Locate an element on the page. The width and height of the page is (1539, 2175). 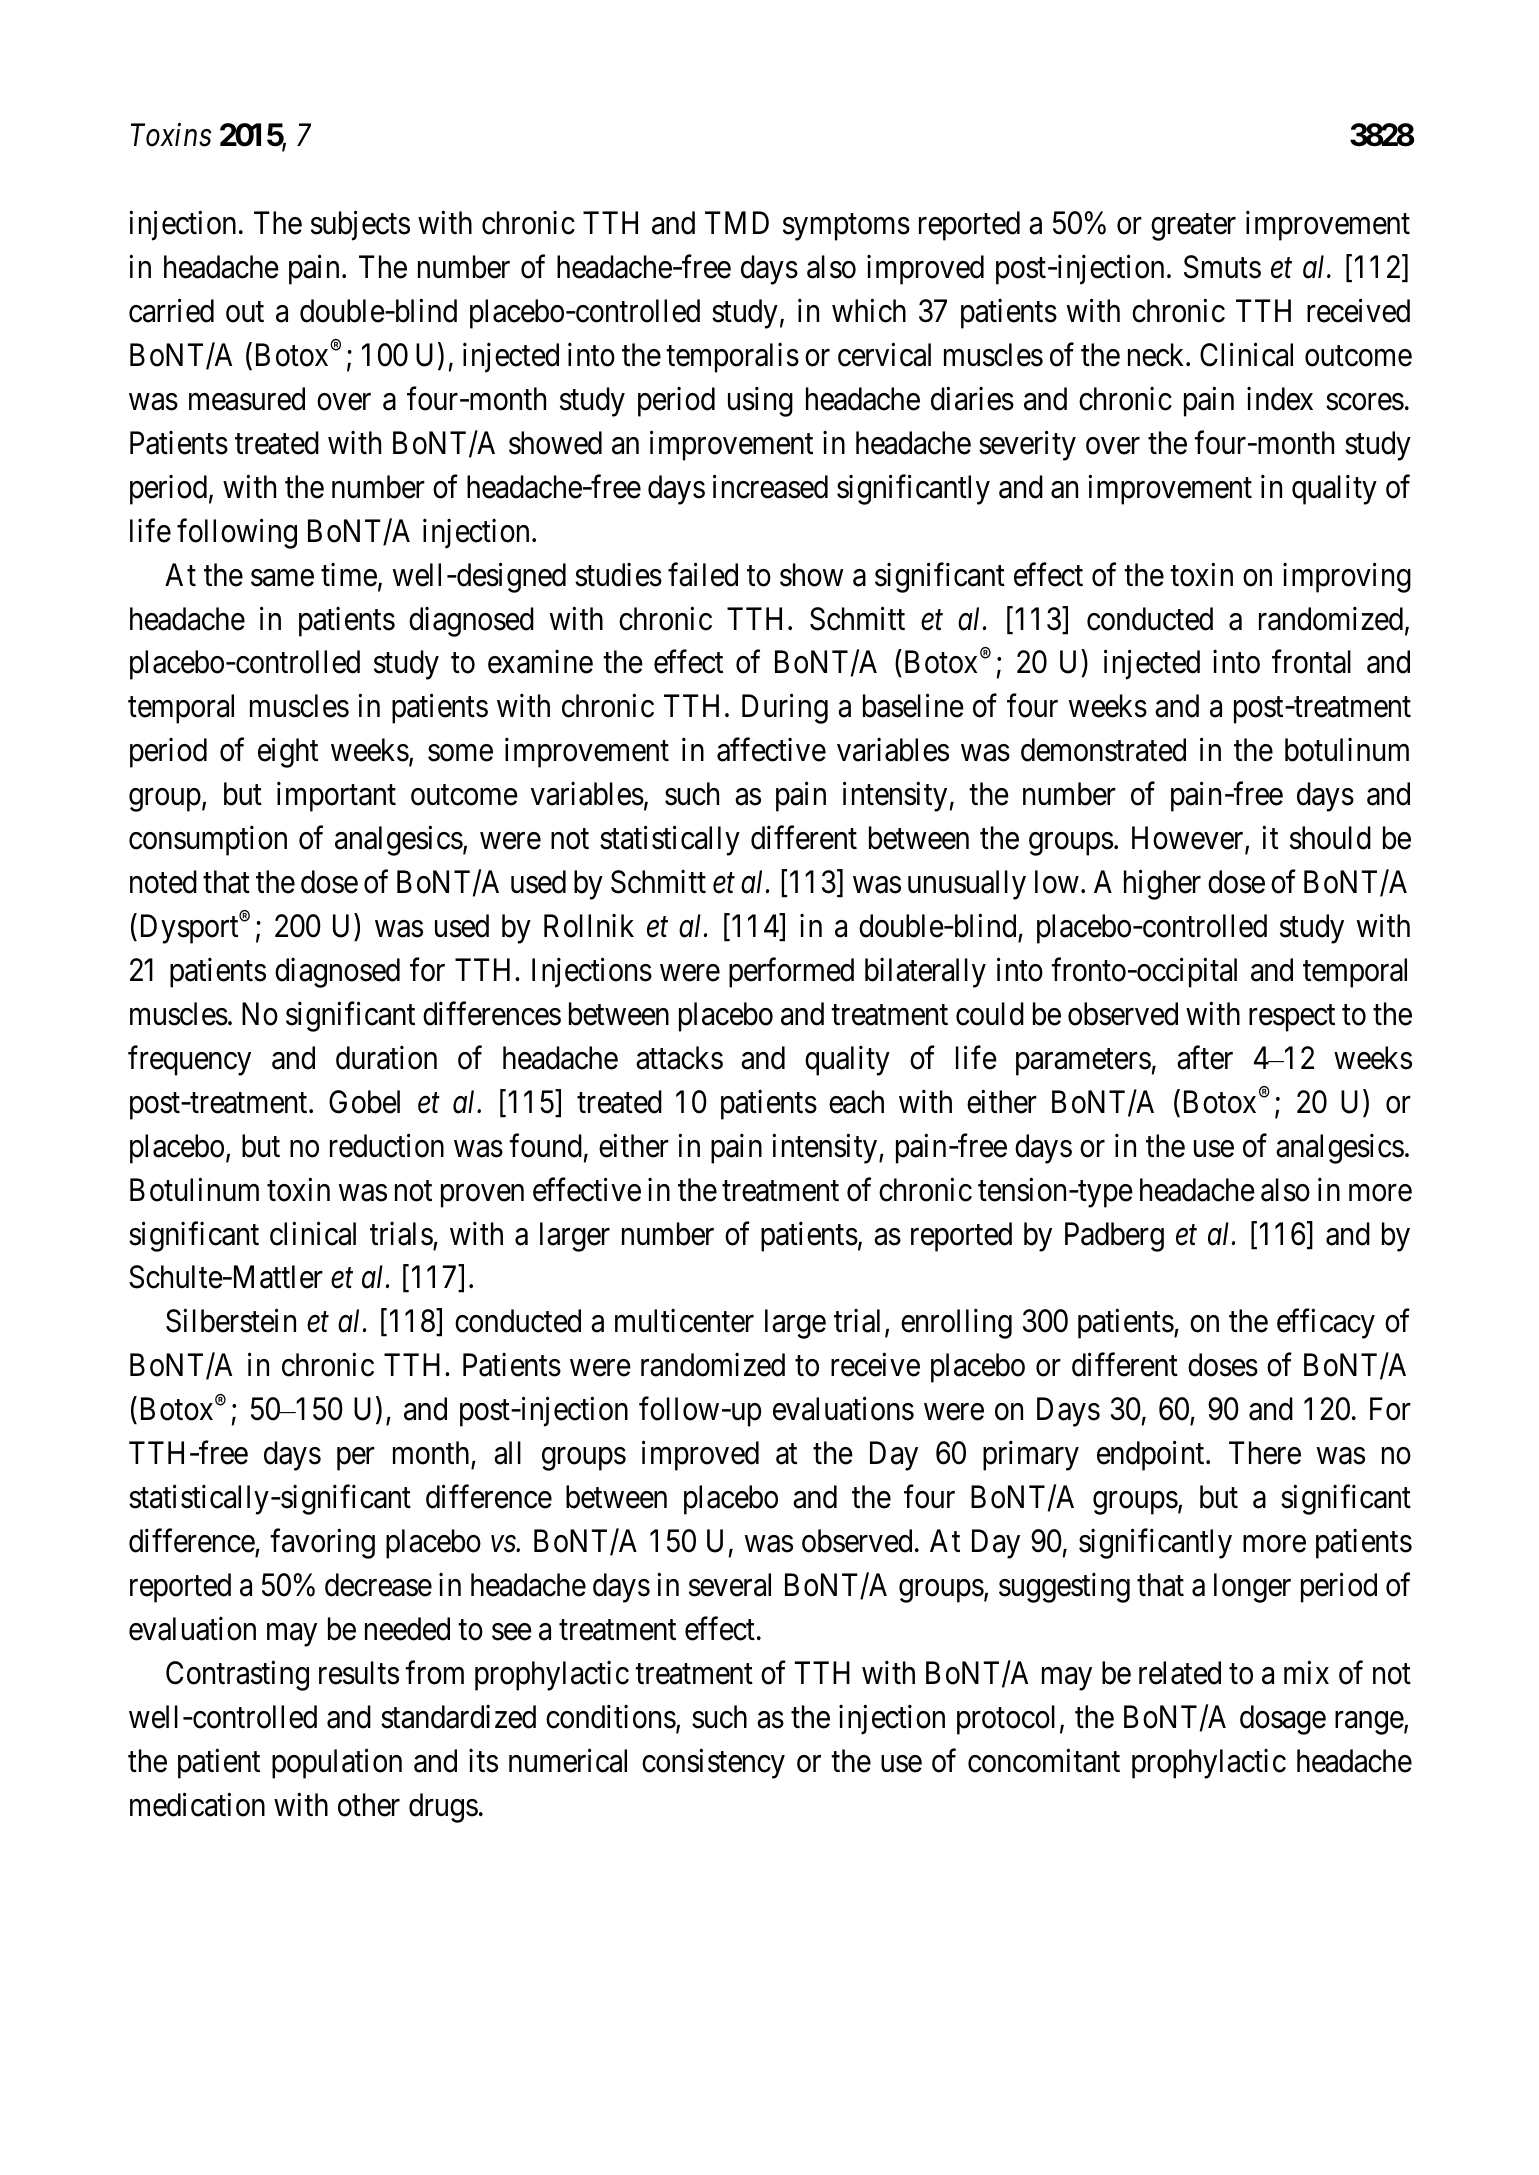
demonstrated is located at coordinates (1103, 750).
